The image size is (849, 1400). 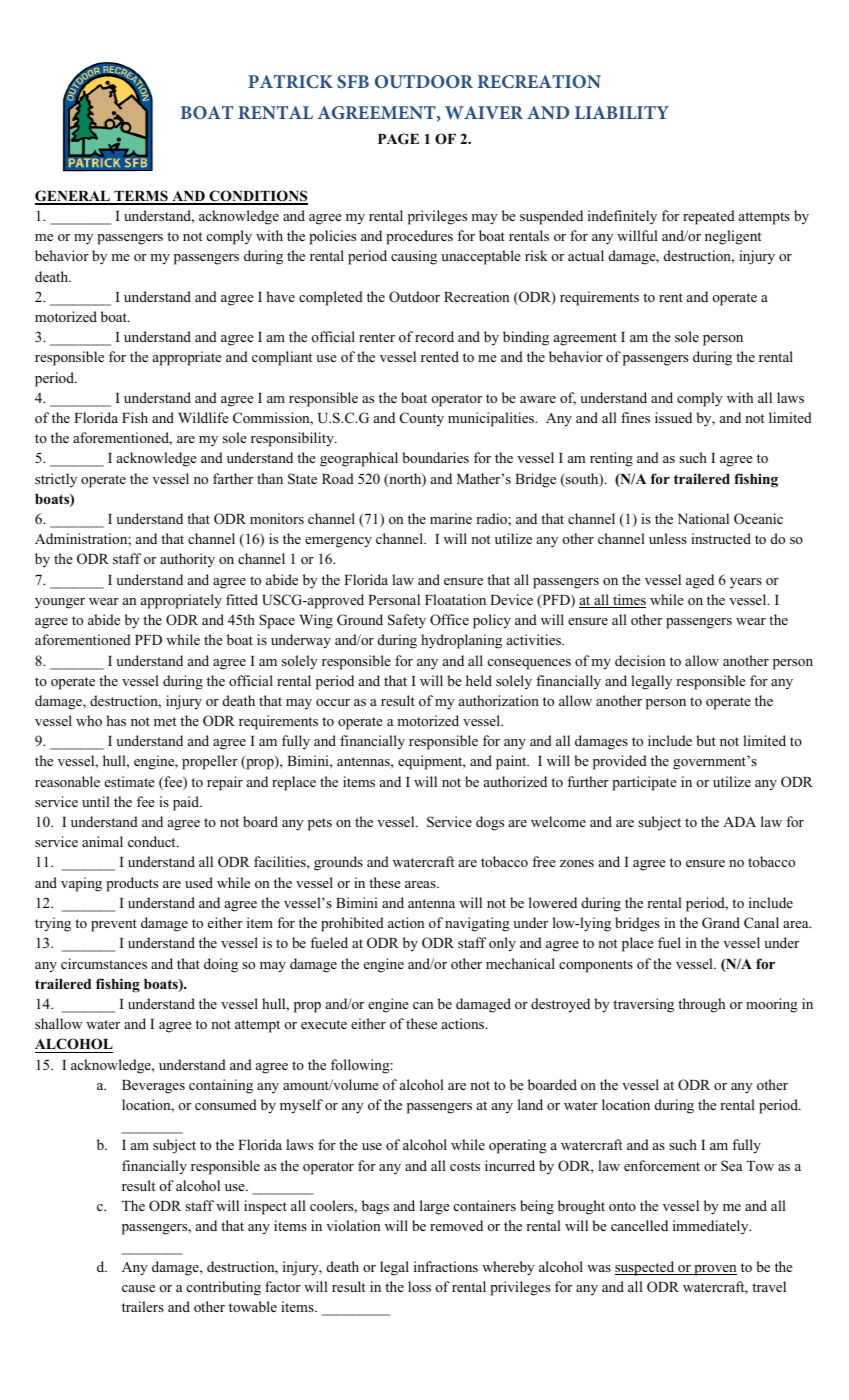 I want to click on products, so click(x=132, y=884).
